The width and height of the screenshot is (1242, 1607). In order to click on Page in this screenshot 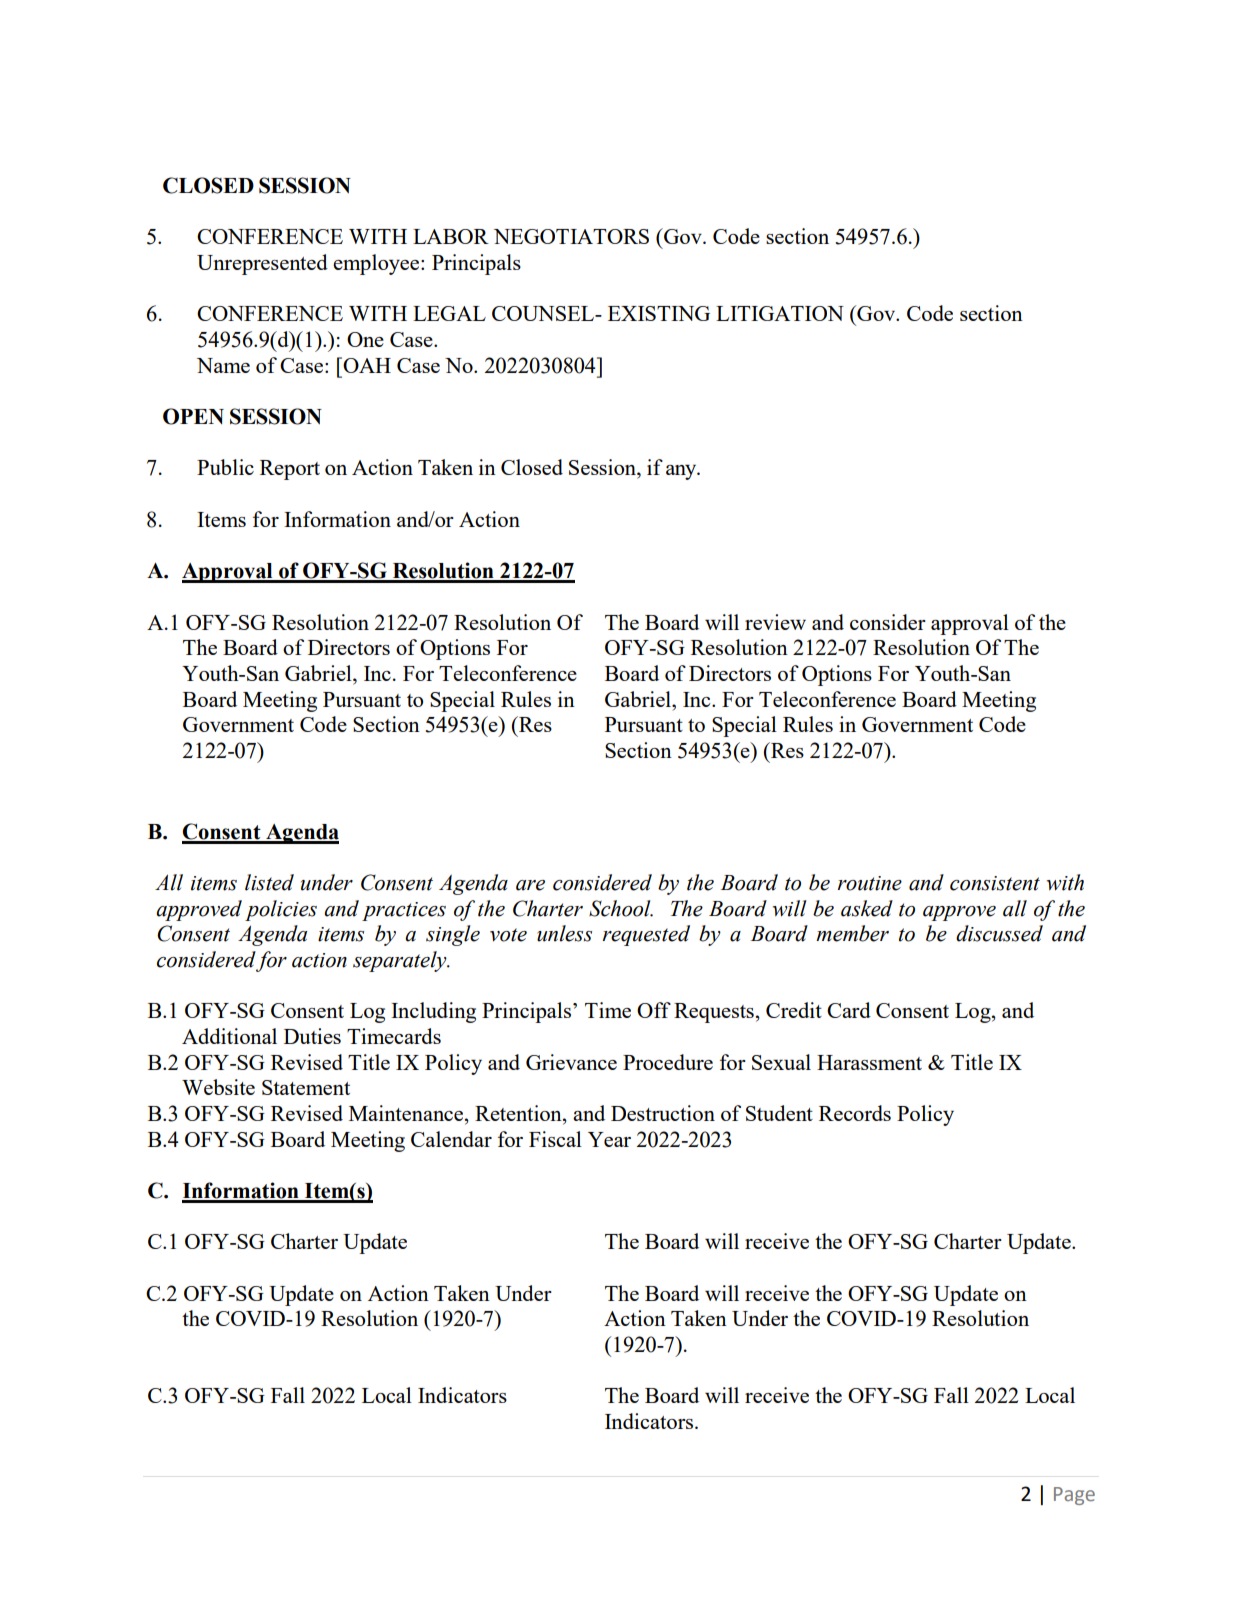, I will do `click(1074, 1496)`.
